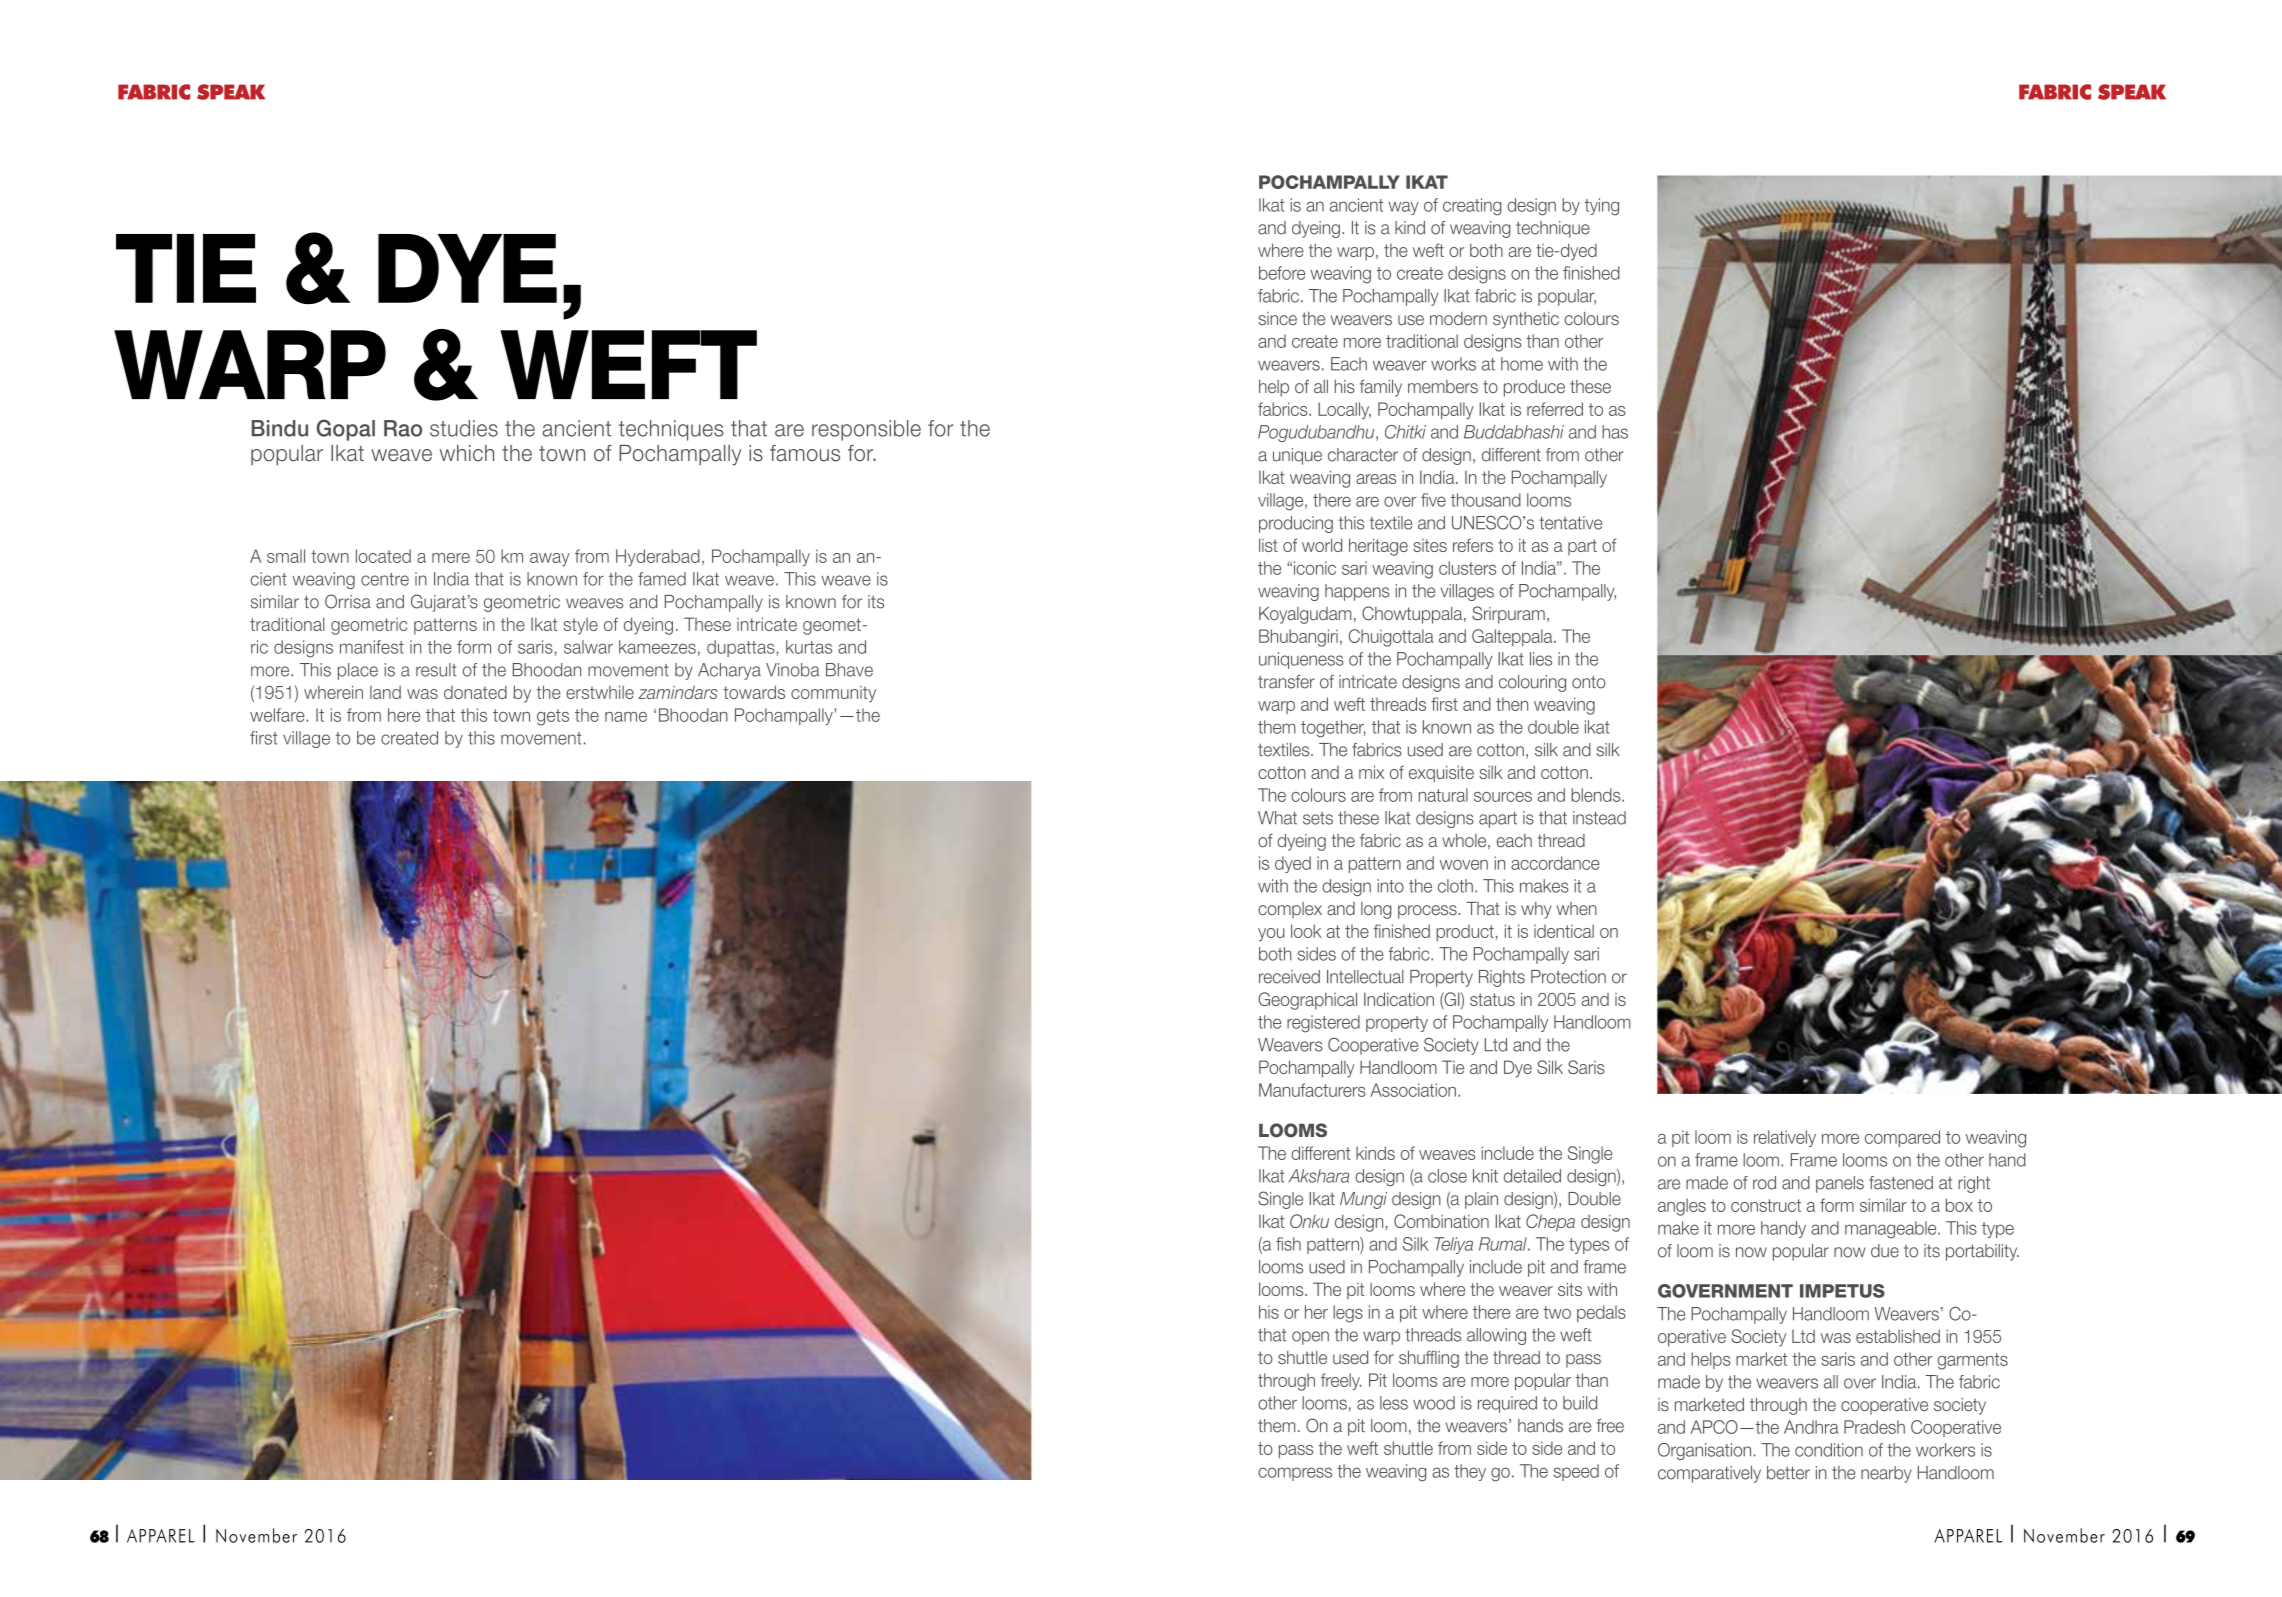  What do you see at coordinates (1602, 207) in the screenshot?
I see `tying` at bounding box center [1602, 207].
